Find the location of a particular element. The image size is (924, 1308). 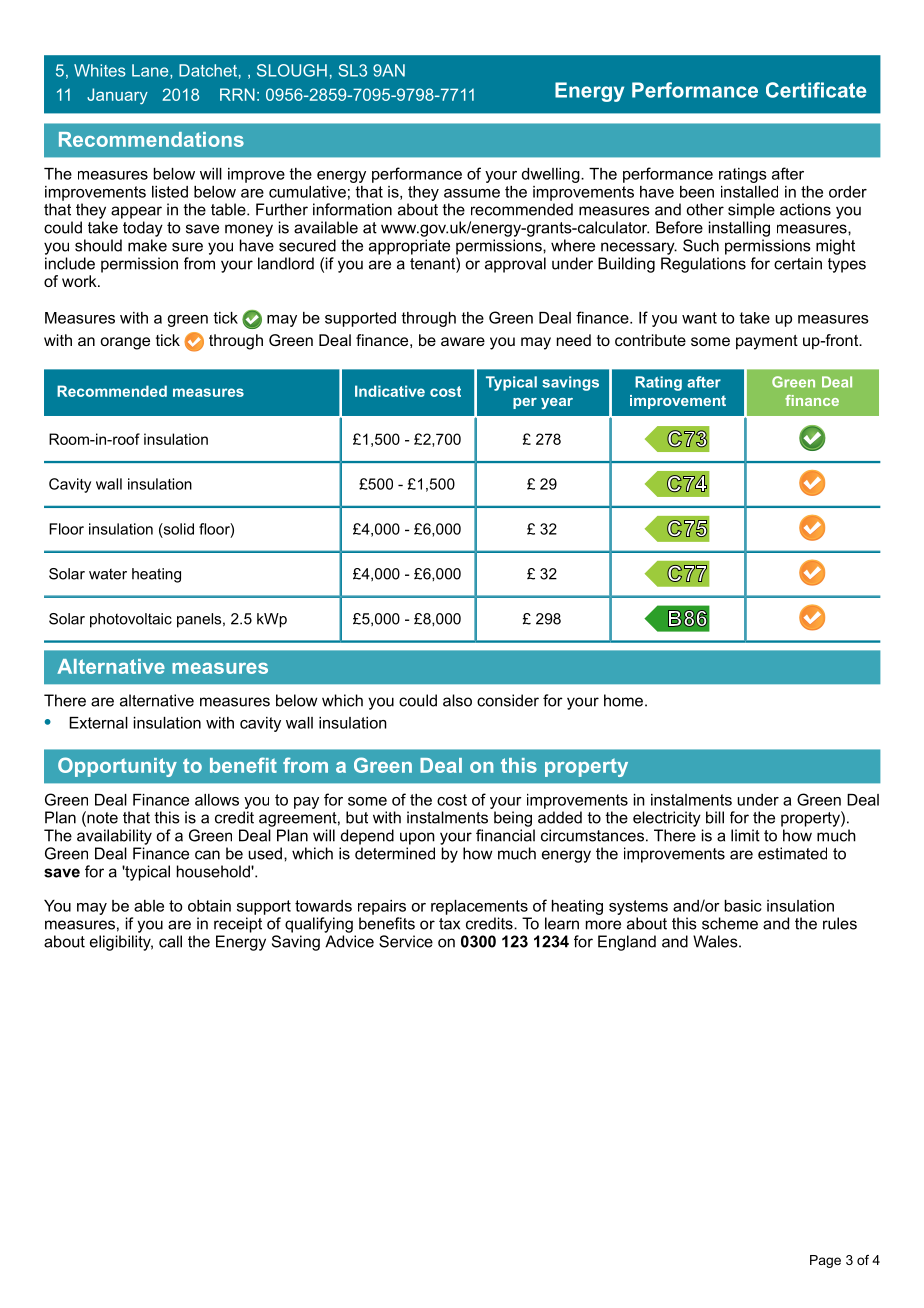

payment is located at coordinates (767, 342).
